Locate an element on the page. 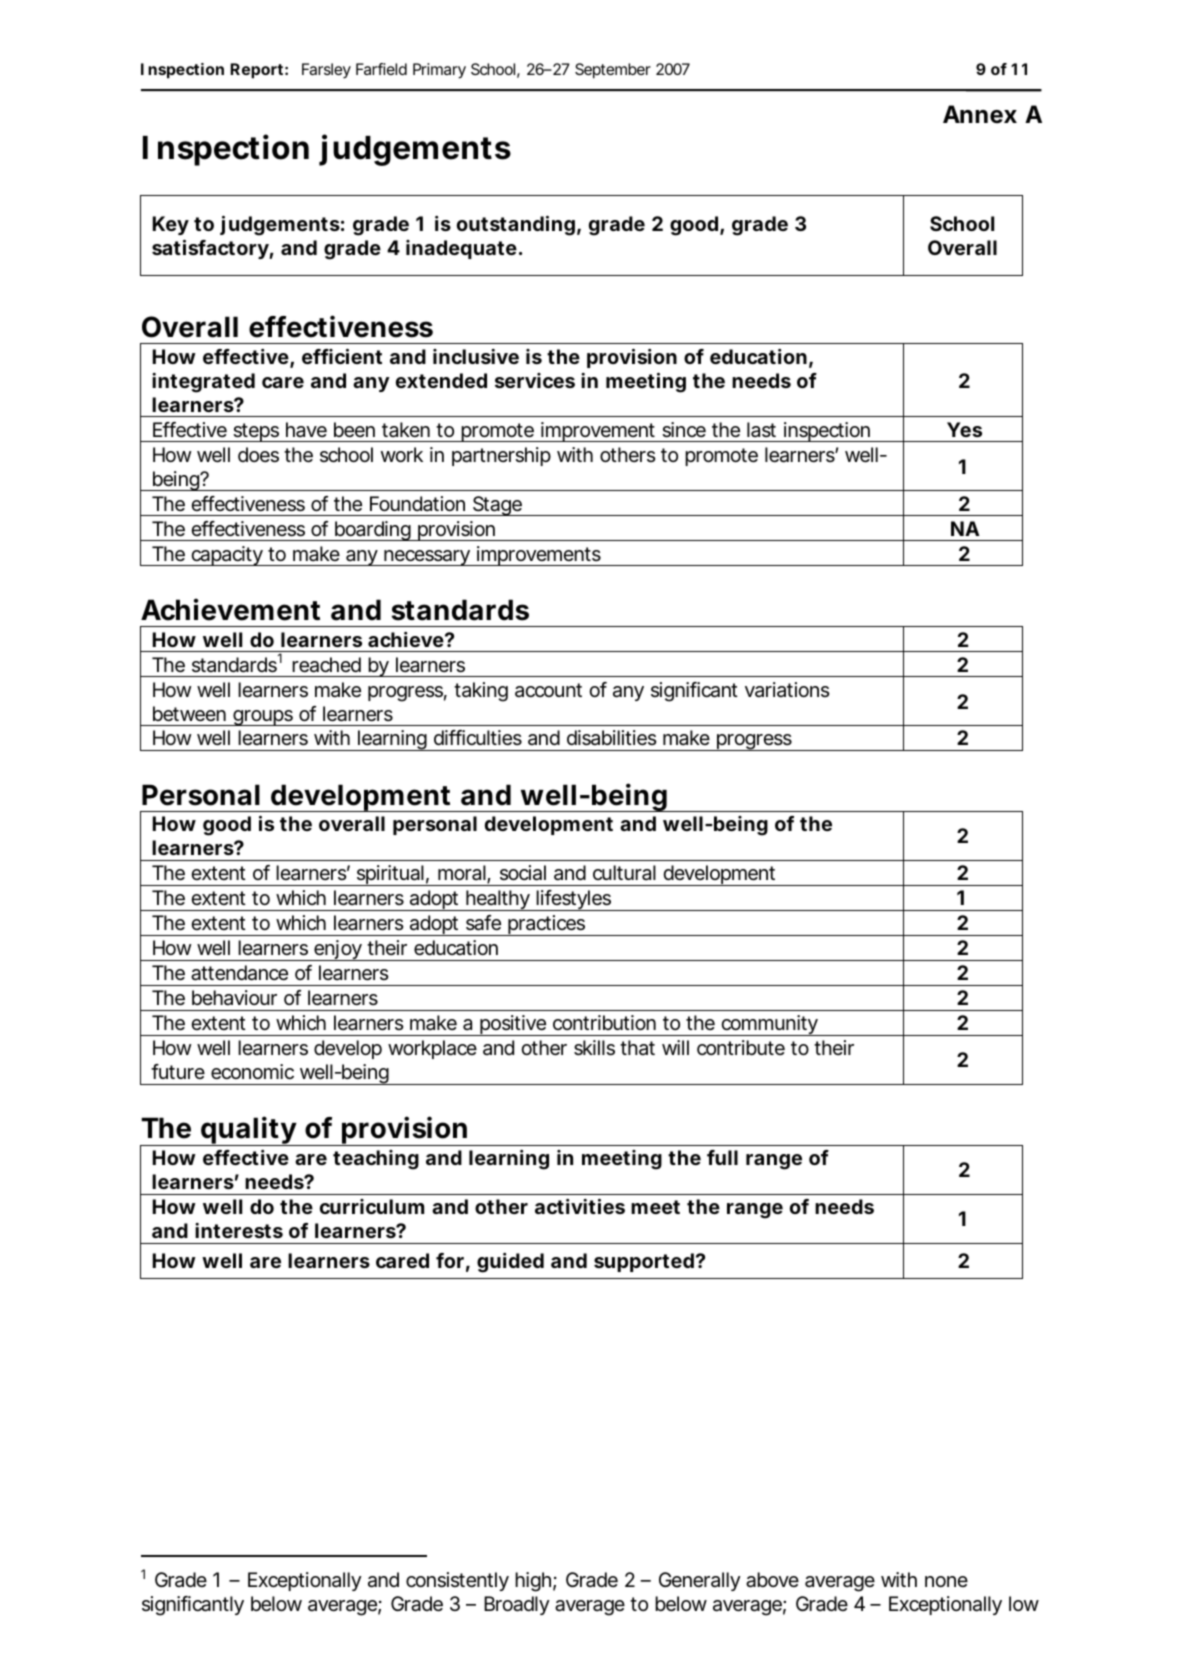  Annex is located at coordinates (980, 114).
